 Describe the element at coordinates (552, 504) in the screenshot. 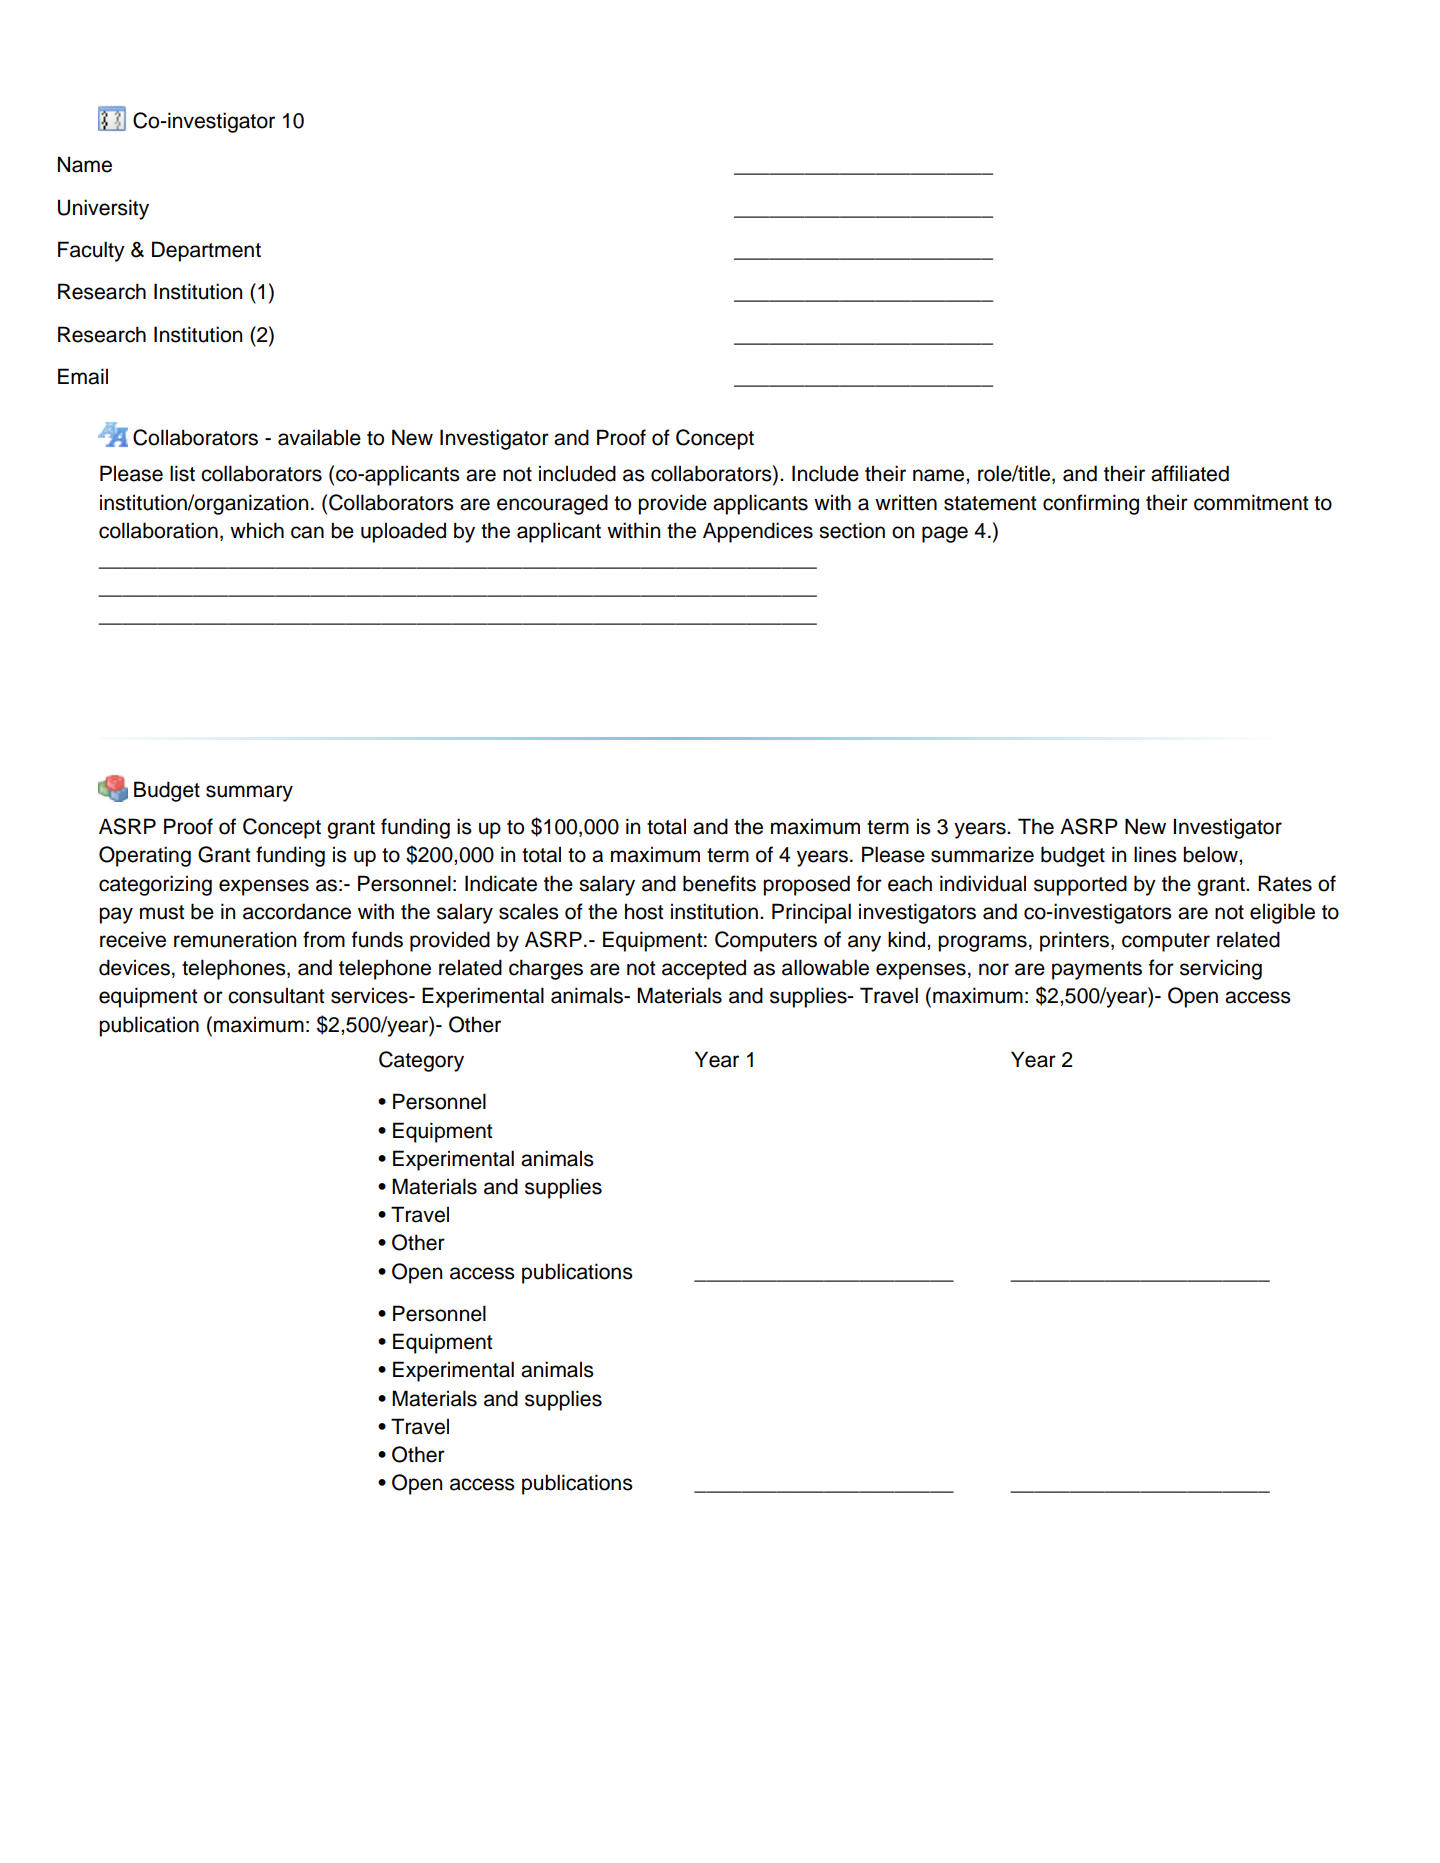

I see `encouraged` at that location.
